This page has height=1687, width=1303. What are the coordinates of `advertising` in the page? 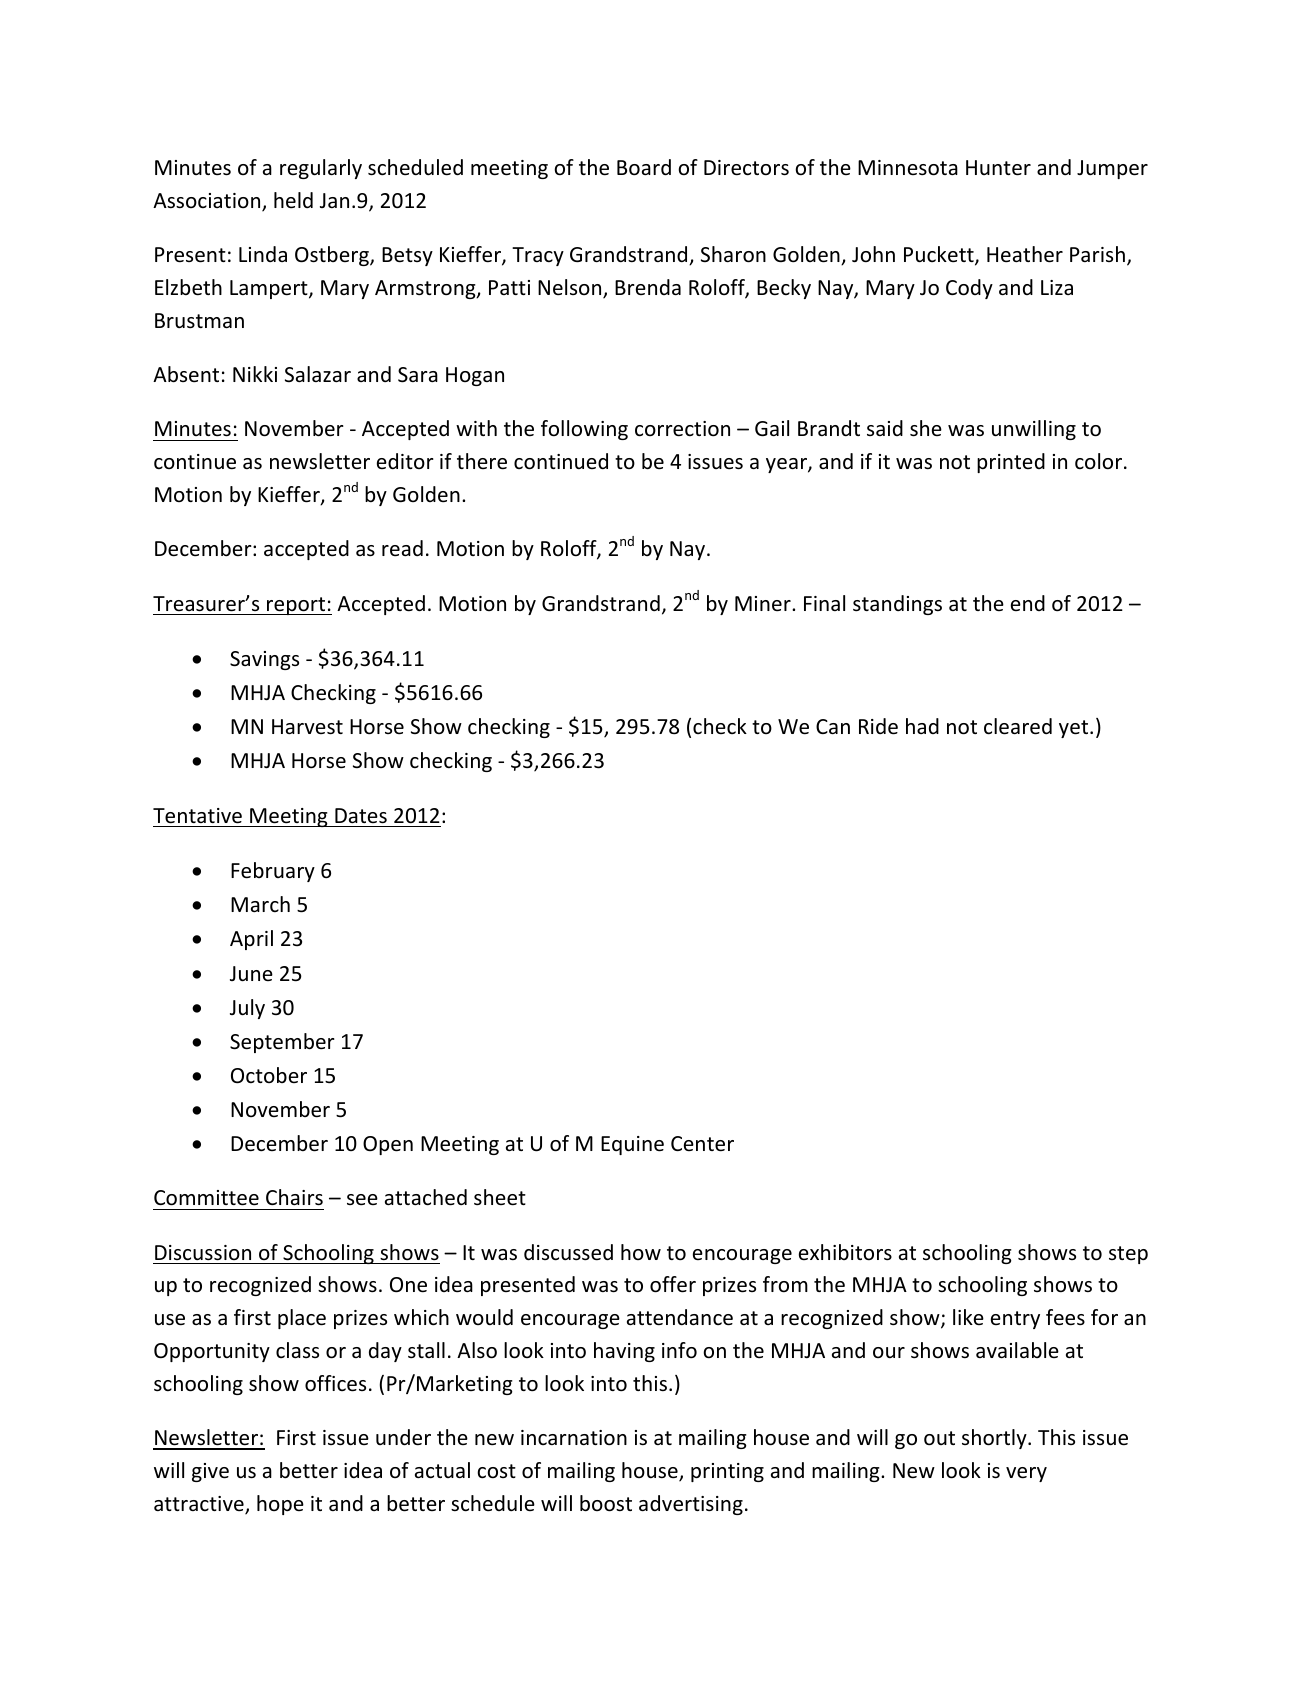 It's located at (691, 1505).
